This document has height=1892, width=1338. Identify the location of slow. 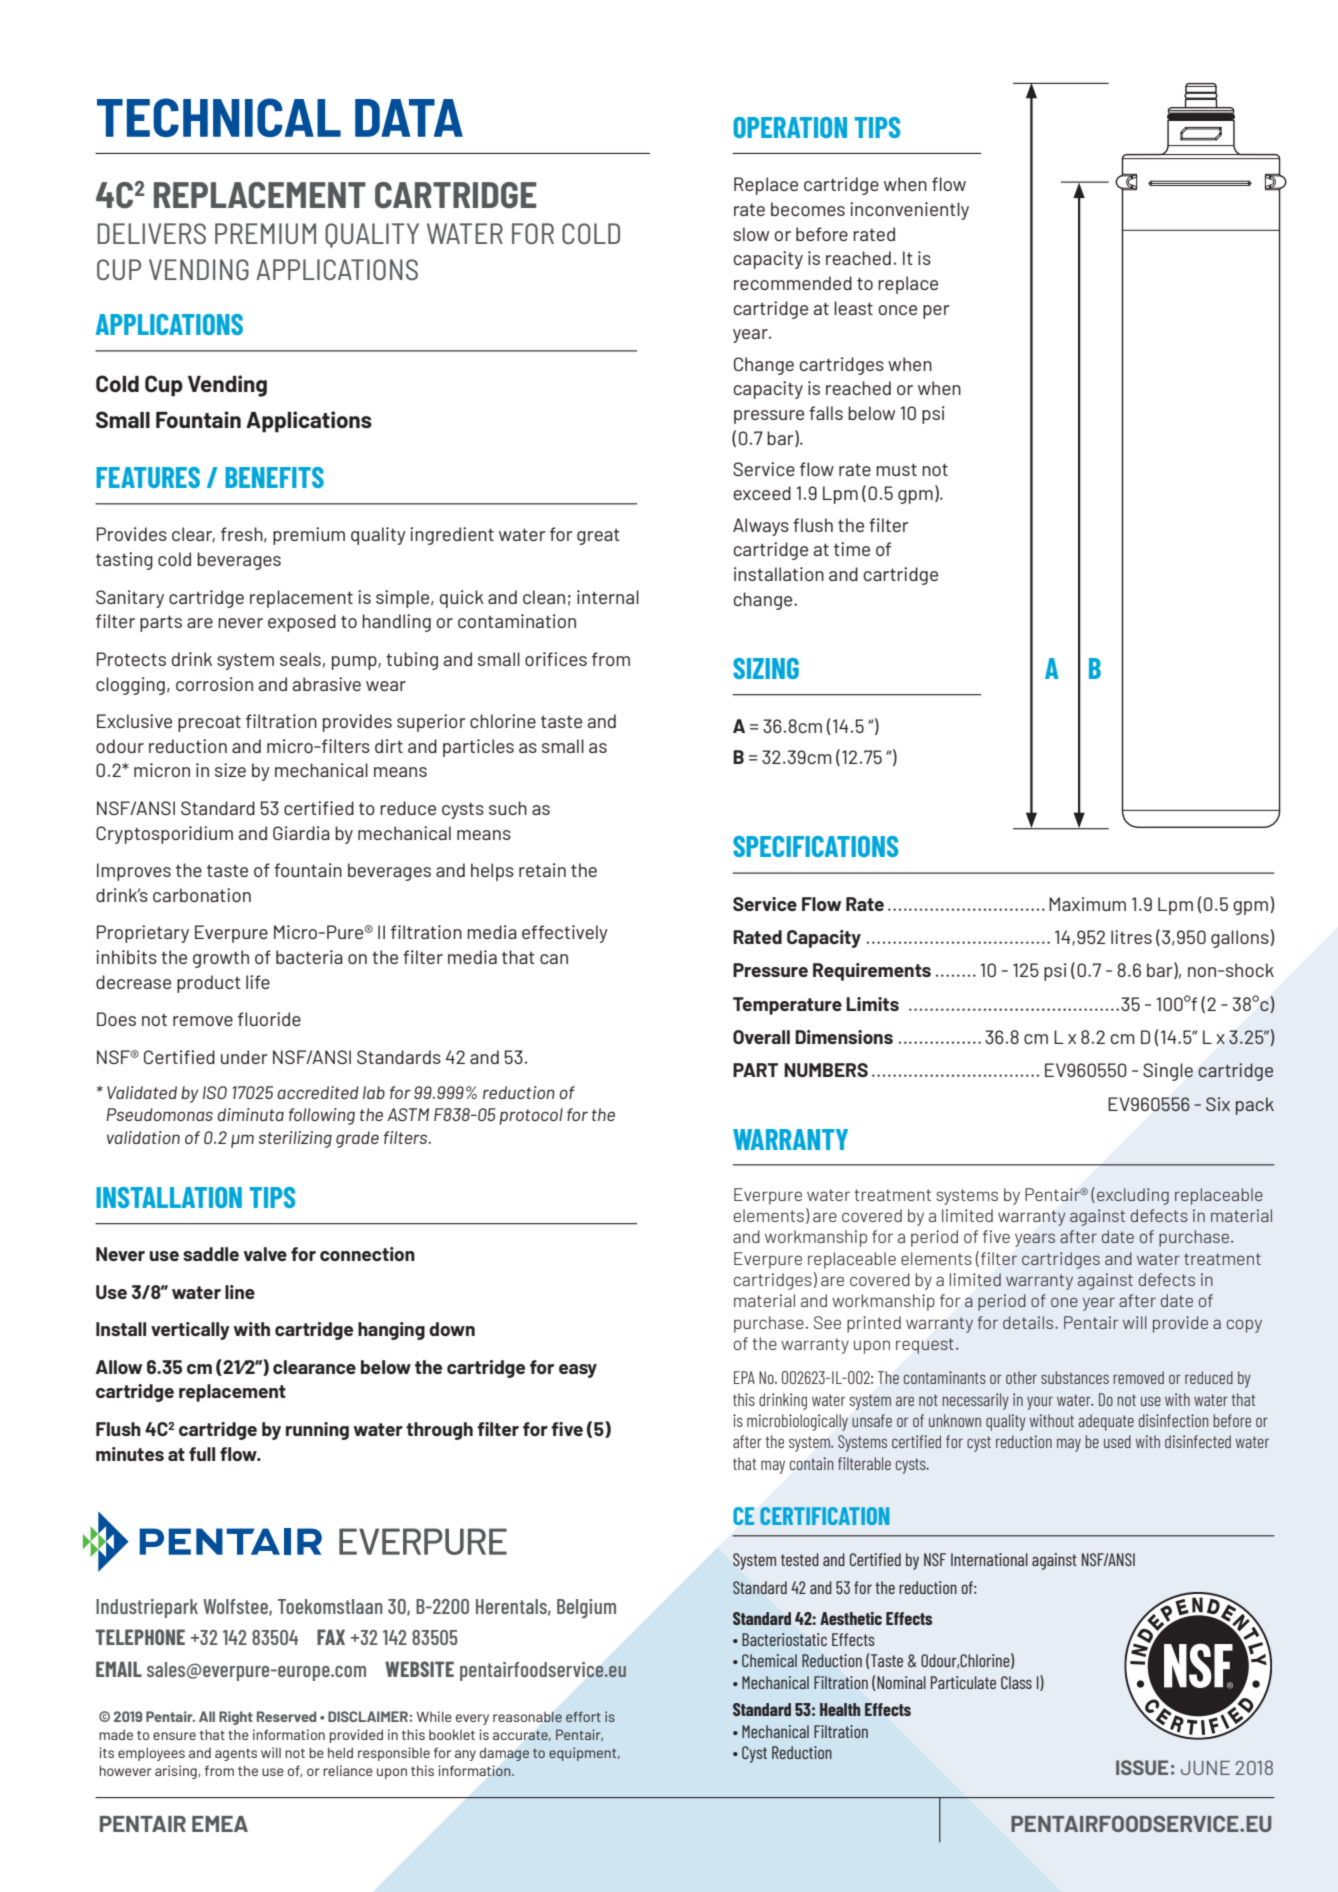
(751, 234).
